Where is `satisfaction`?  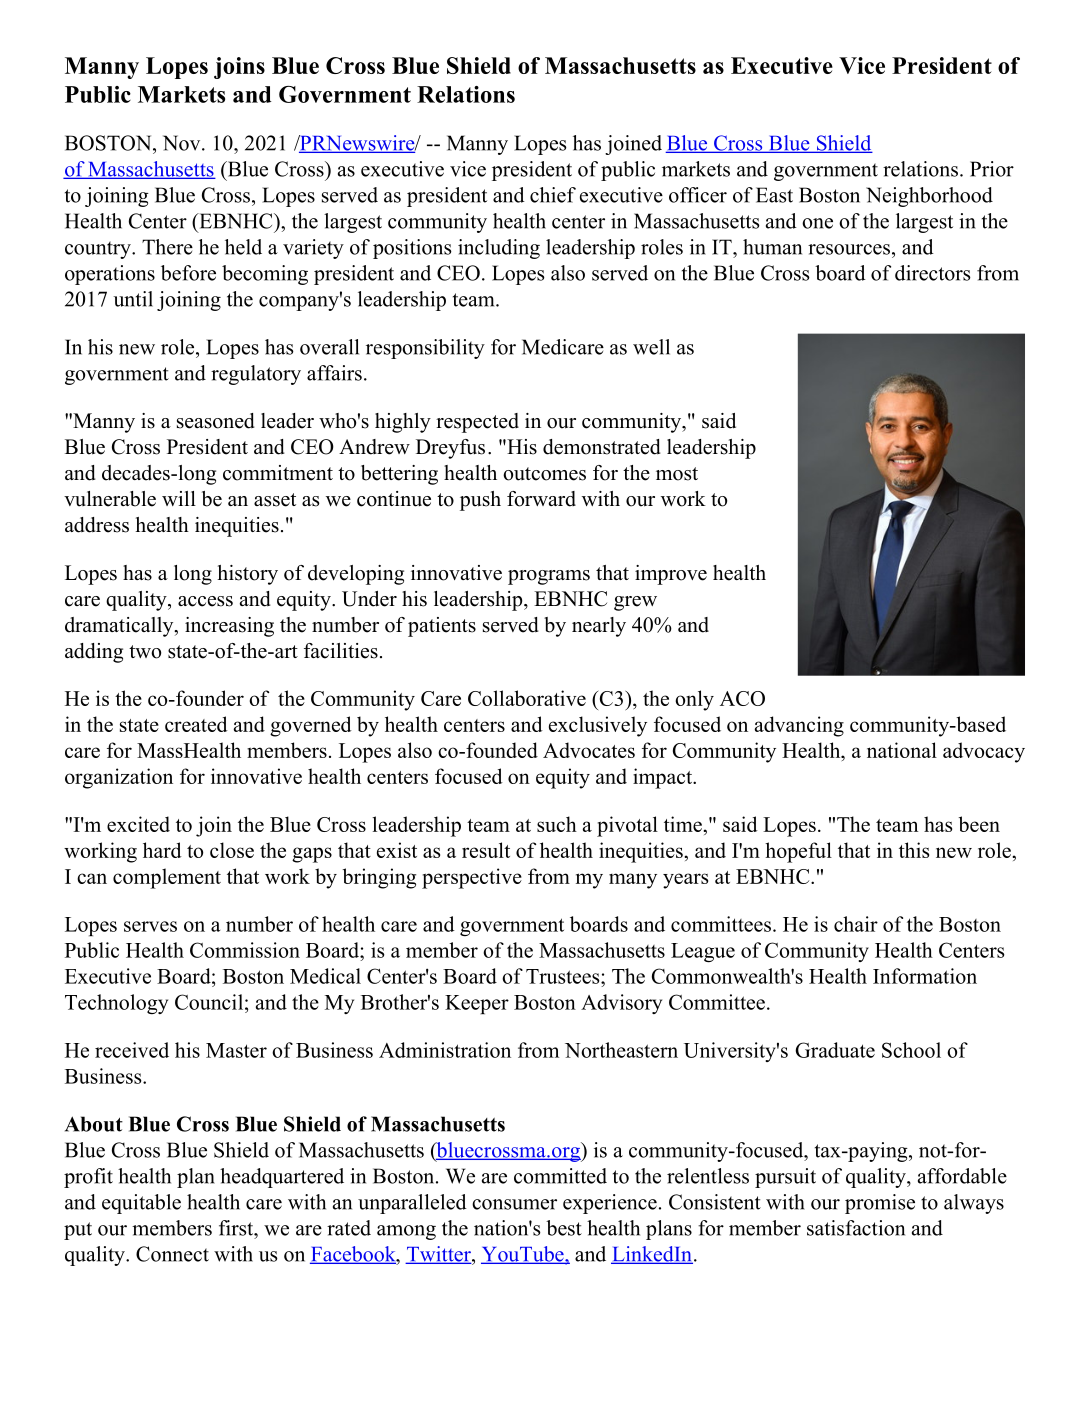 satisfaction is located at coordinates (856, 1228).
